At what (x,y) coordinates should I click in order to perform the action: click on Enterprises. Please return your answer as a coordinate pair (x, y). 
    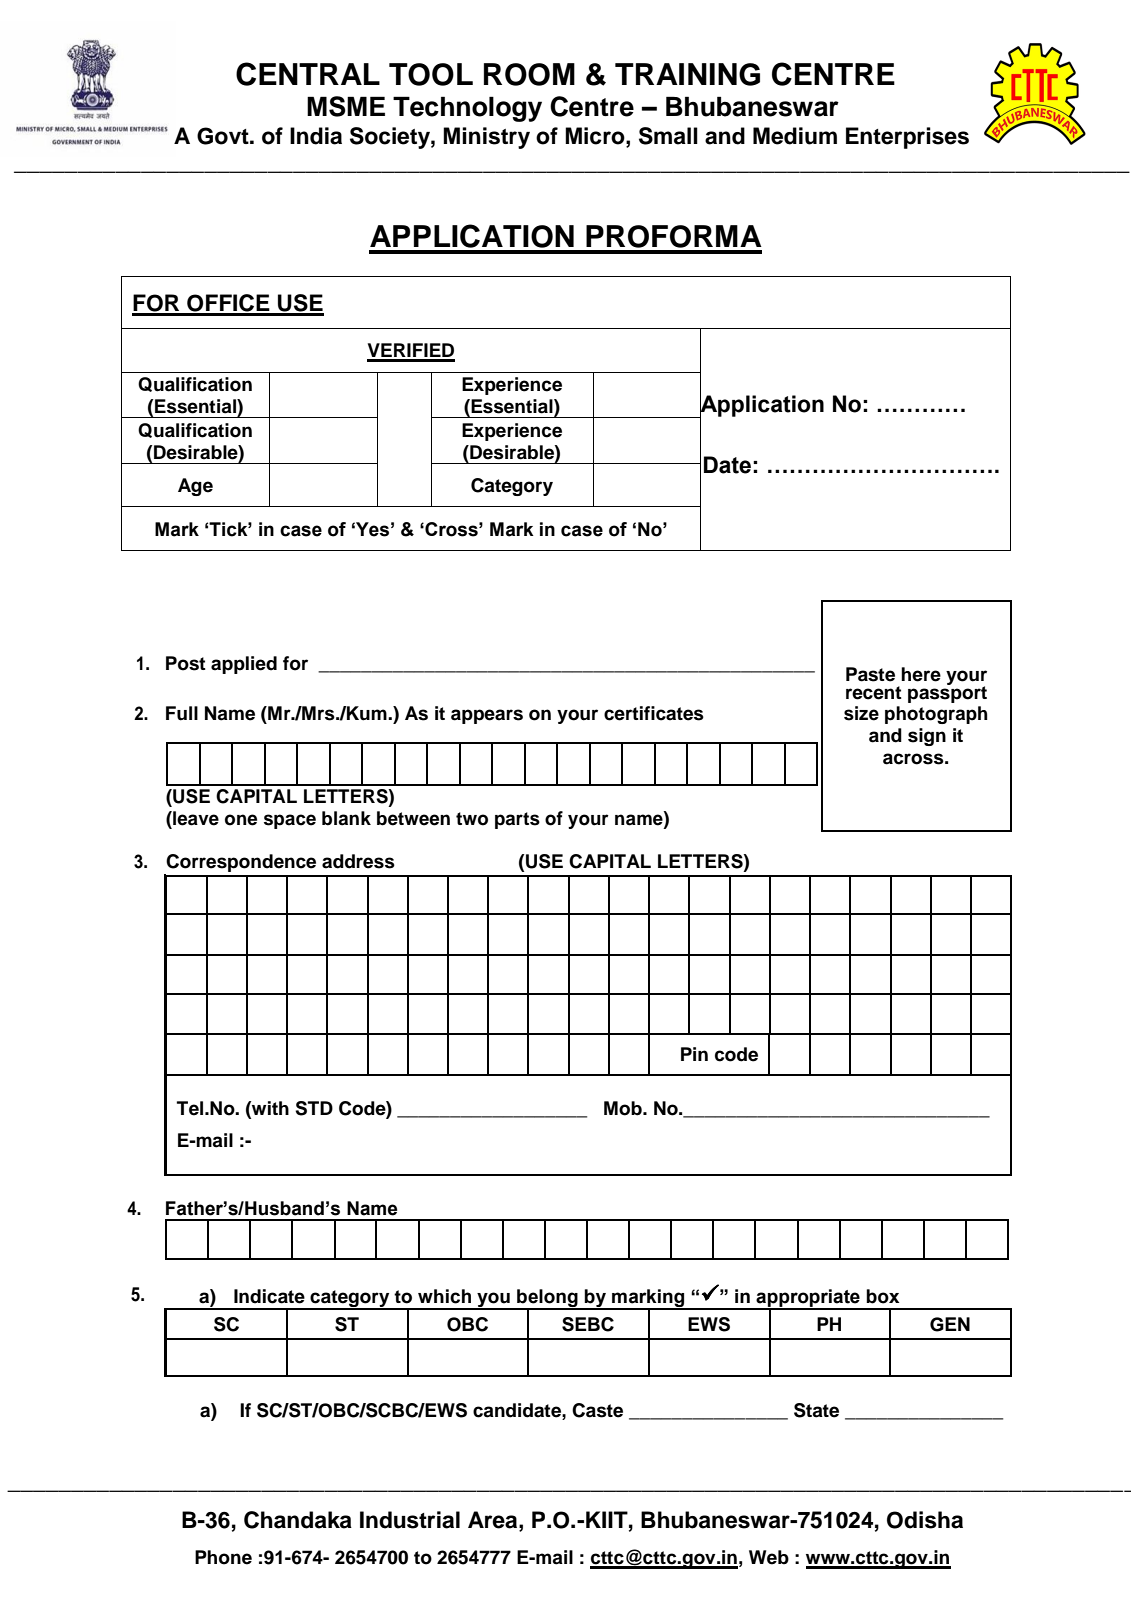
    Looking at the image, I should click on (907, 138).
